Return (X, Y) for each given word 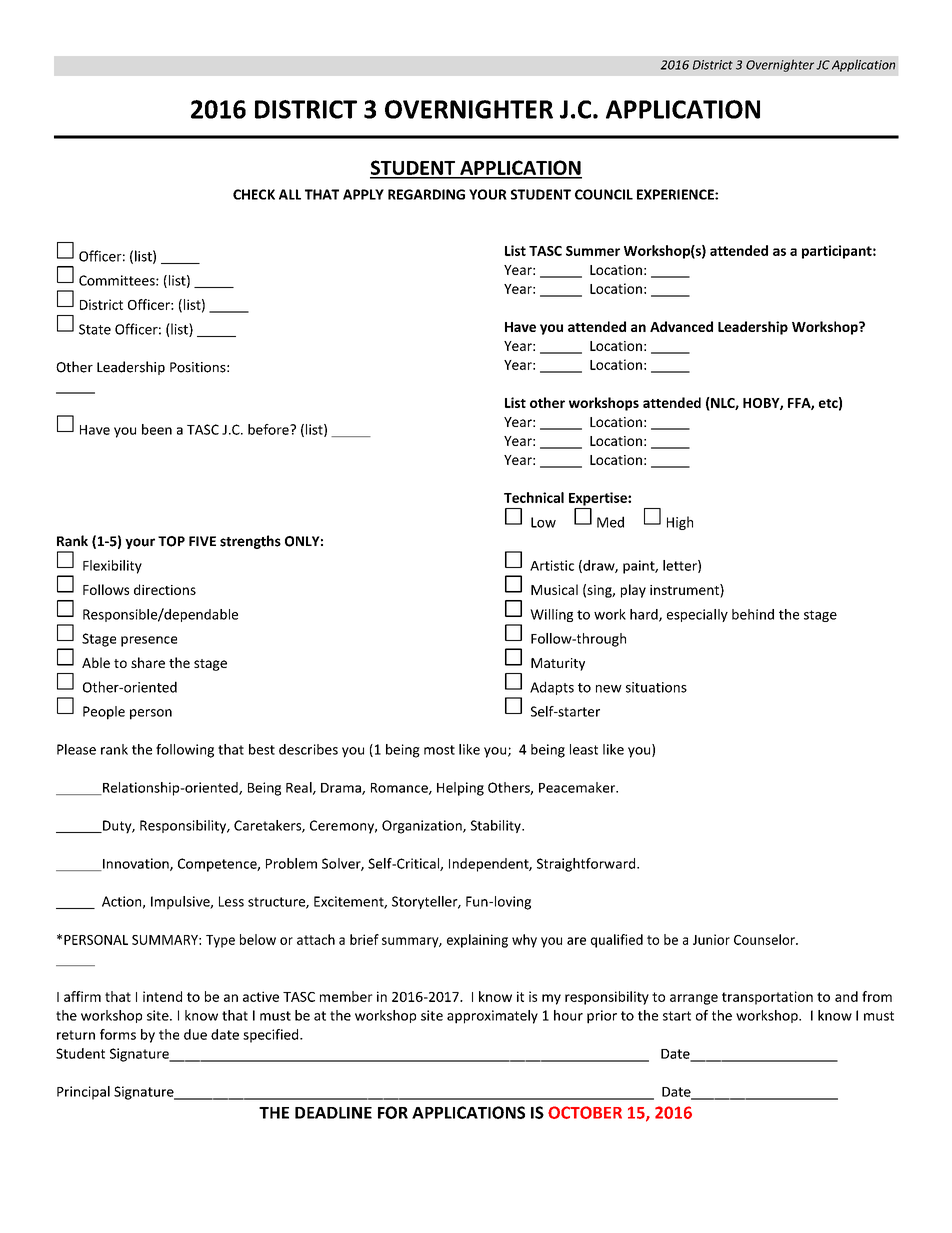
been (157, 429)
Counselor (765, 939)
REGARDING (426, 194)
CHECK (254, 194)
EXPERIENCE (676, 194)
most (439, 750)
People (104, 713)
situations (656, 687)
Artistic (552, 565)
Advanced (681, 326)
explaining (477, 941)
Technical (534, 497)
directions (165, 589)
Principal (83, 1093)
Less (231, 901)
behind (753, 614)
